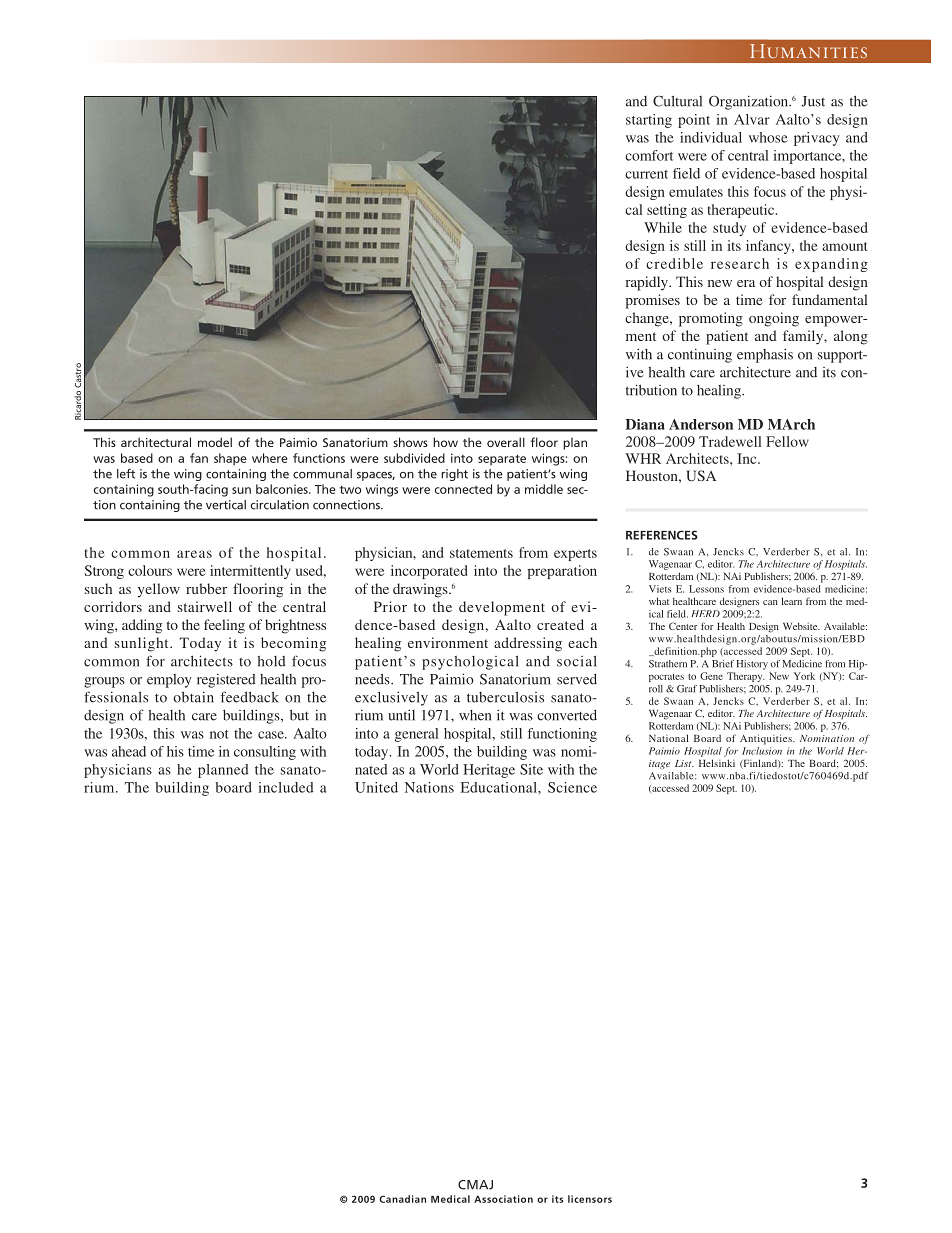  What do you see at coordinates (215, 442) in the screenshot?
I see `model` at bounding box center [215, 442].
